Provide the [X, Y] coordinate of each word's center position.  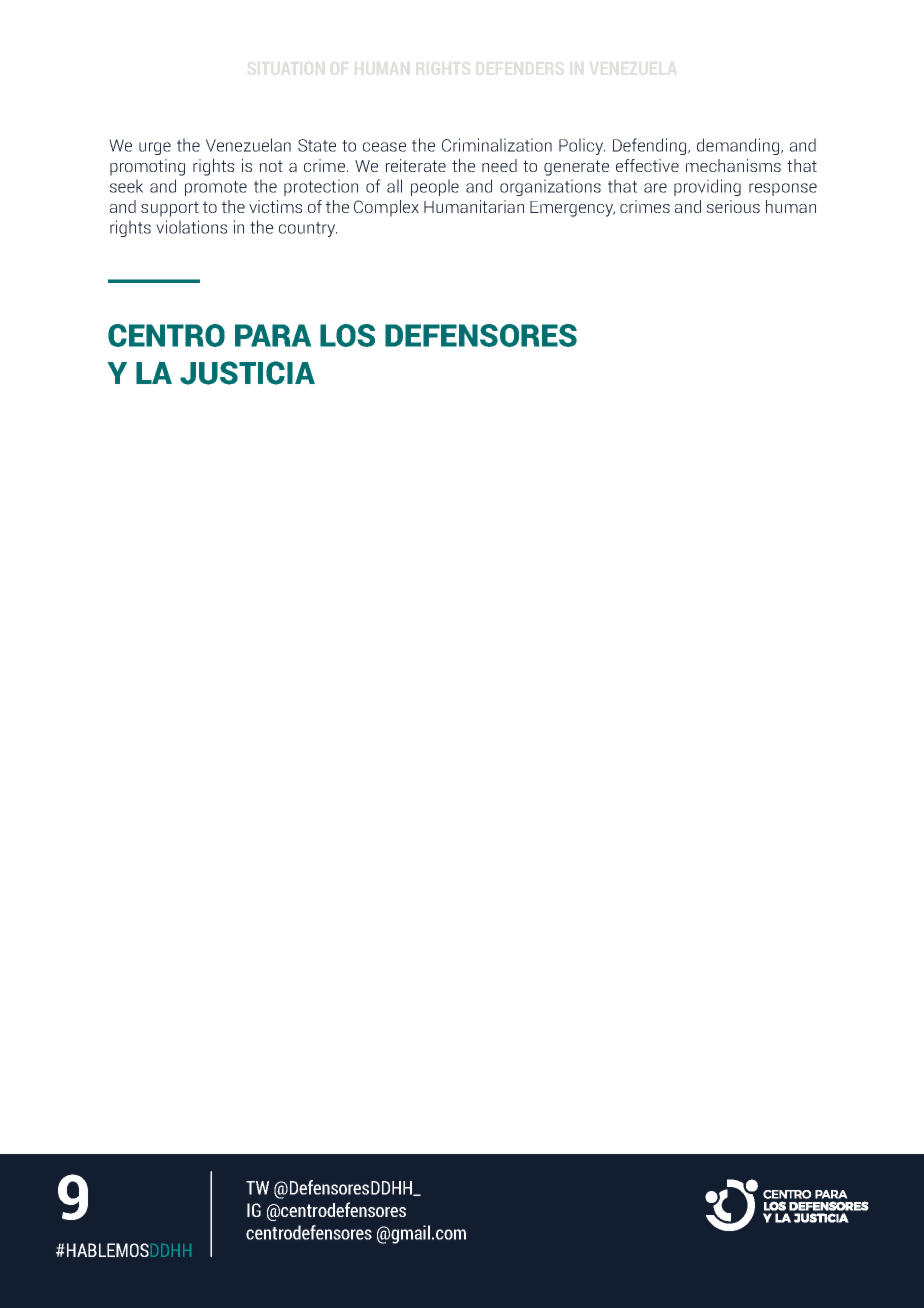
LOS [347, 335]
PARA [273, 335]
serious [733, 206]
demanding [739, 146]
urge [155, 148]
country [308, 229]
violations [191, 227]
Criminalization [497, 145]
